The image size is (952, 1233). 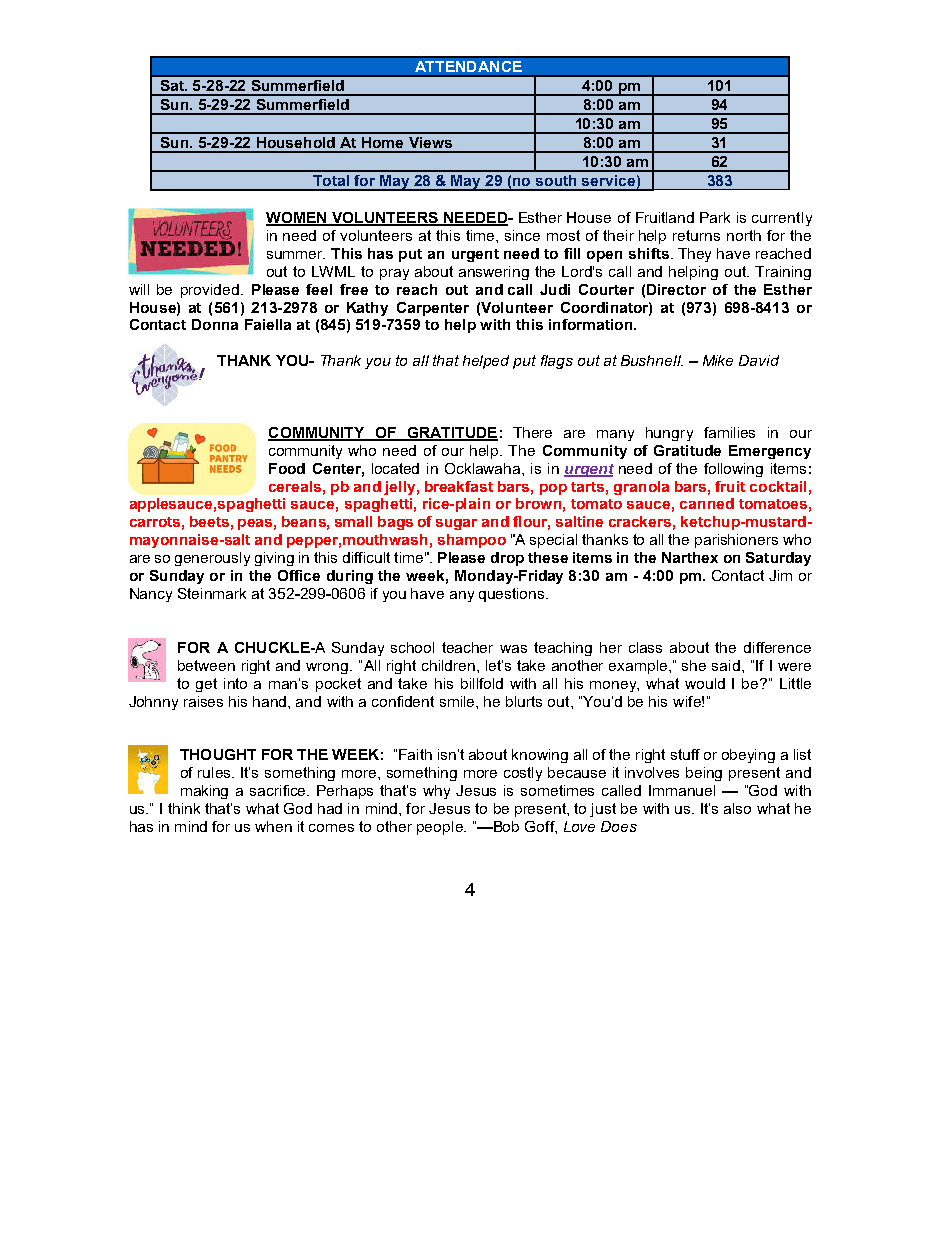 I want to click on provided, so click(x=211, y=291).
